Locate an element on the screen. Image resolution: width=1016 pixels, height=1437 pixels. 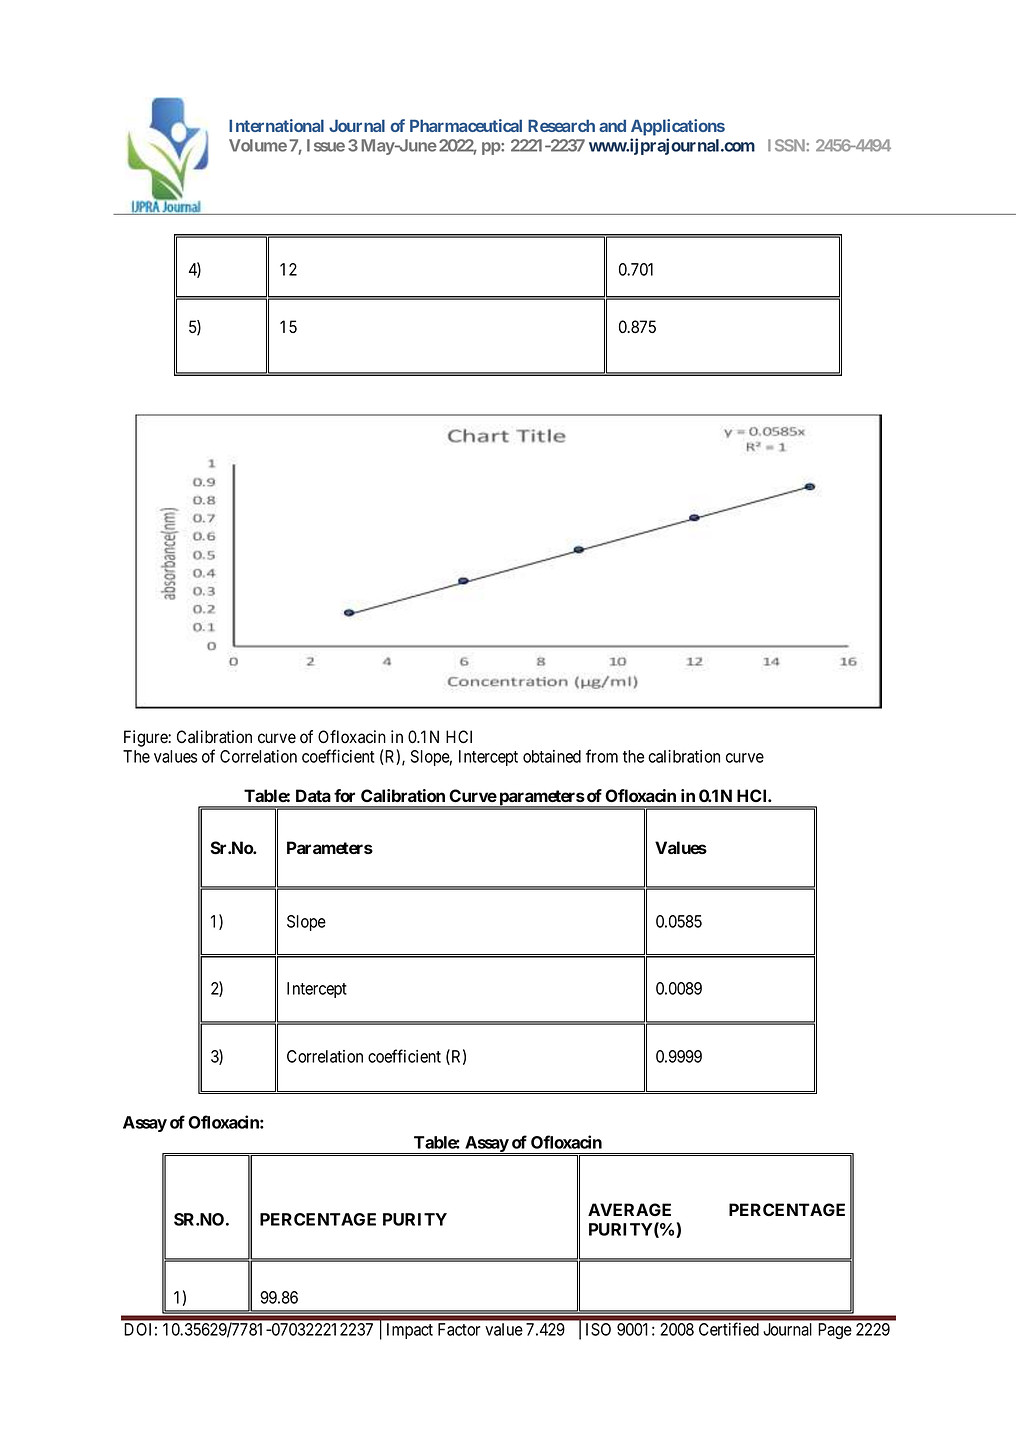
Figure is located at coordinates (146, 738).
